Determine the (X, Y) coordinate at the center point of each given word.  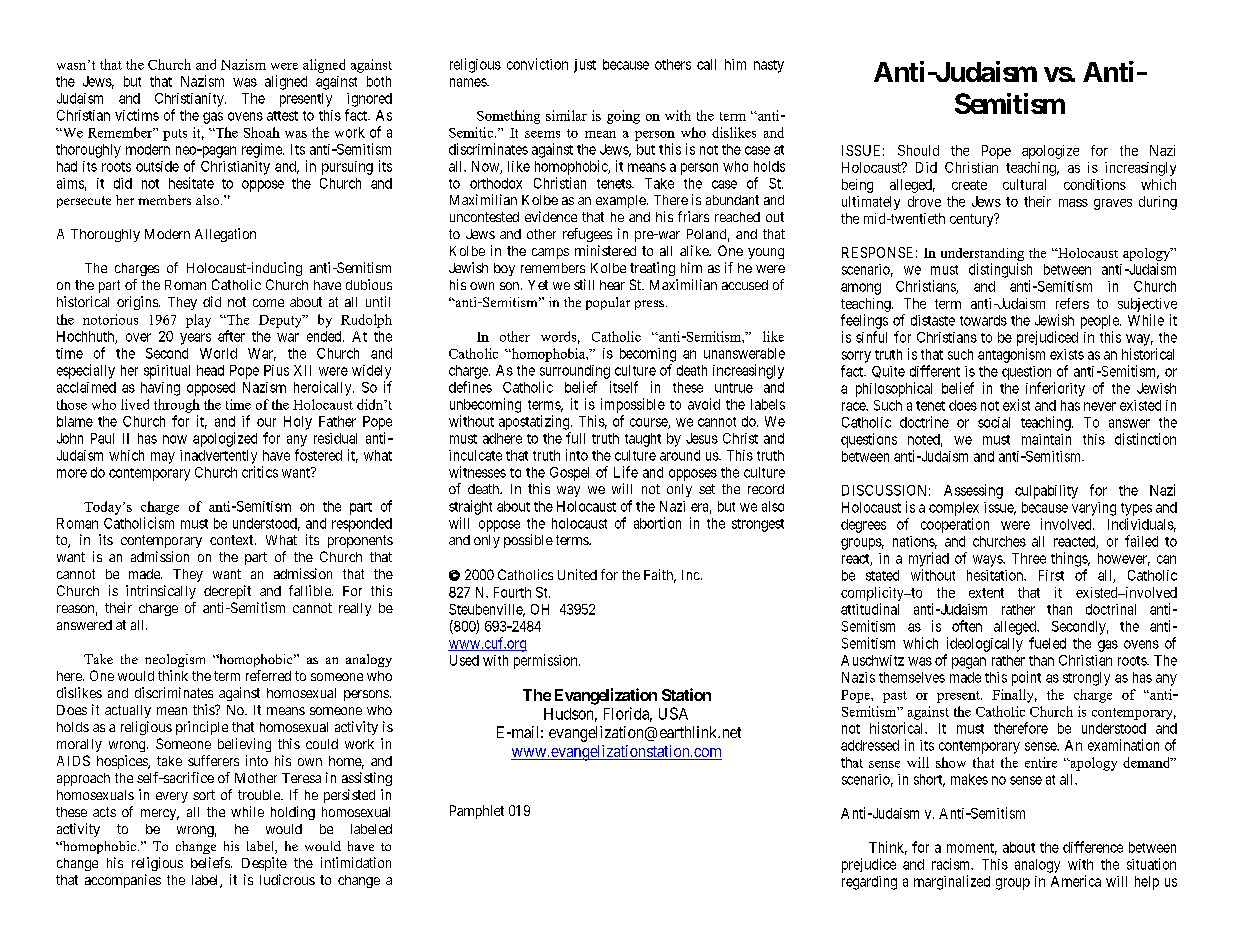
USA (673, 713)
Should (918, 150)
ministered (605, 250)
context (233, 540)
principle (202, 728)
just (585, 66)
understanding (982, 254)
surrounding (575, 372)
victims (137, 115)
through (177, 406)
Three (1029, 558)
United (577, 574)
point (1026, 678)
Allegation (225, 235)
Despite (264, 864)
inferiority (1055, 389)
